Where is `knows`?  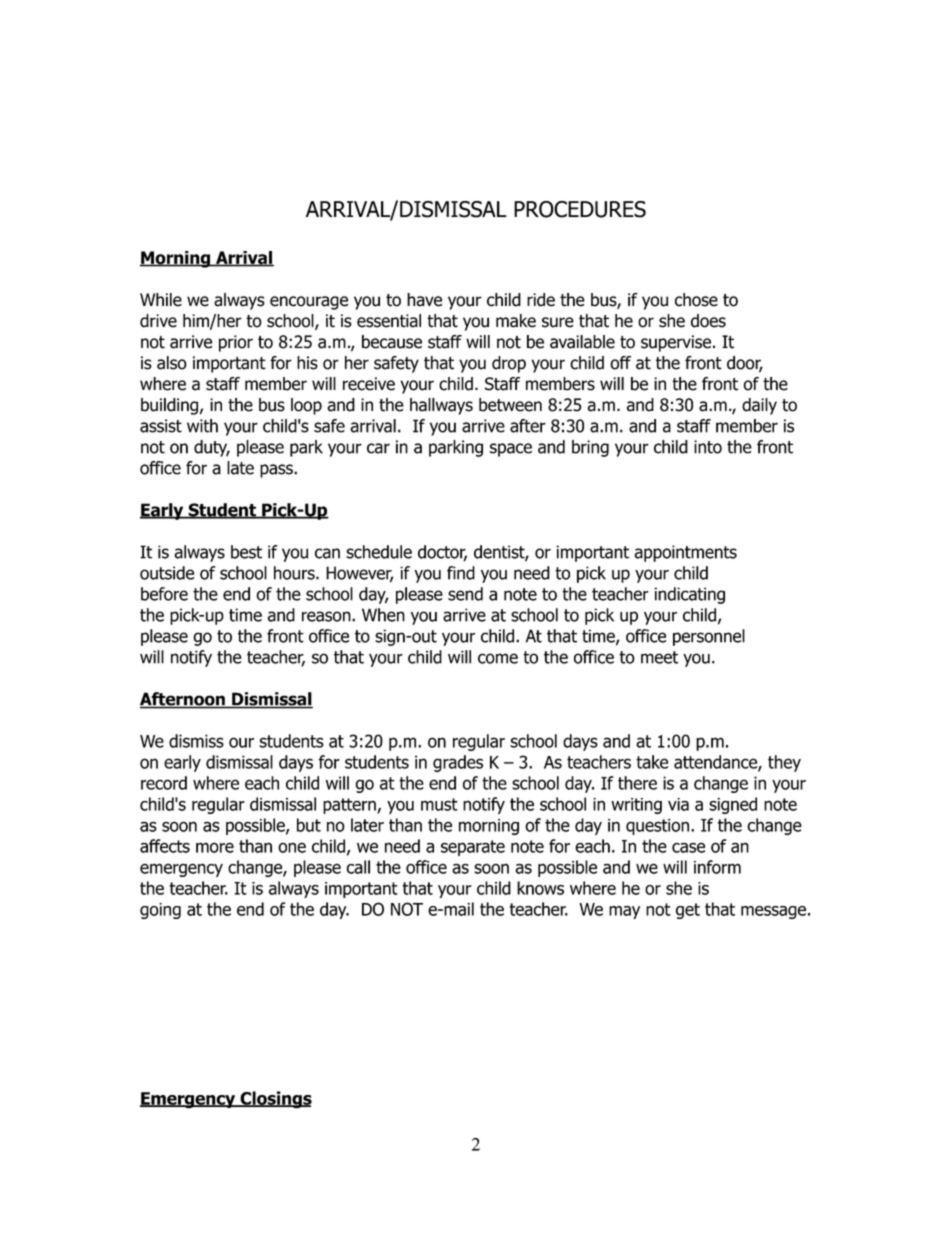
knows is located at coordinates (540, 888).
